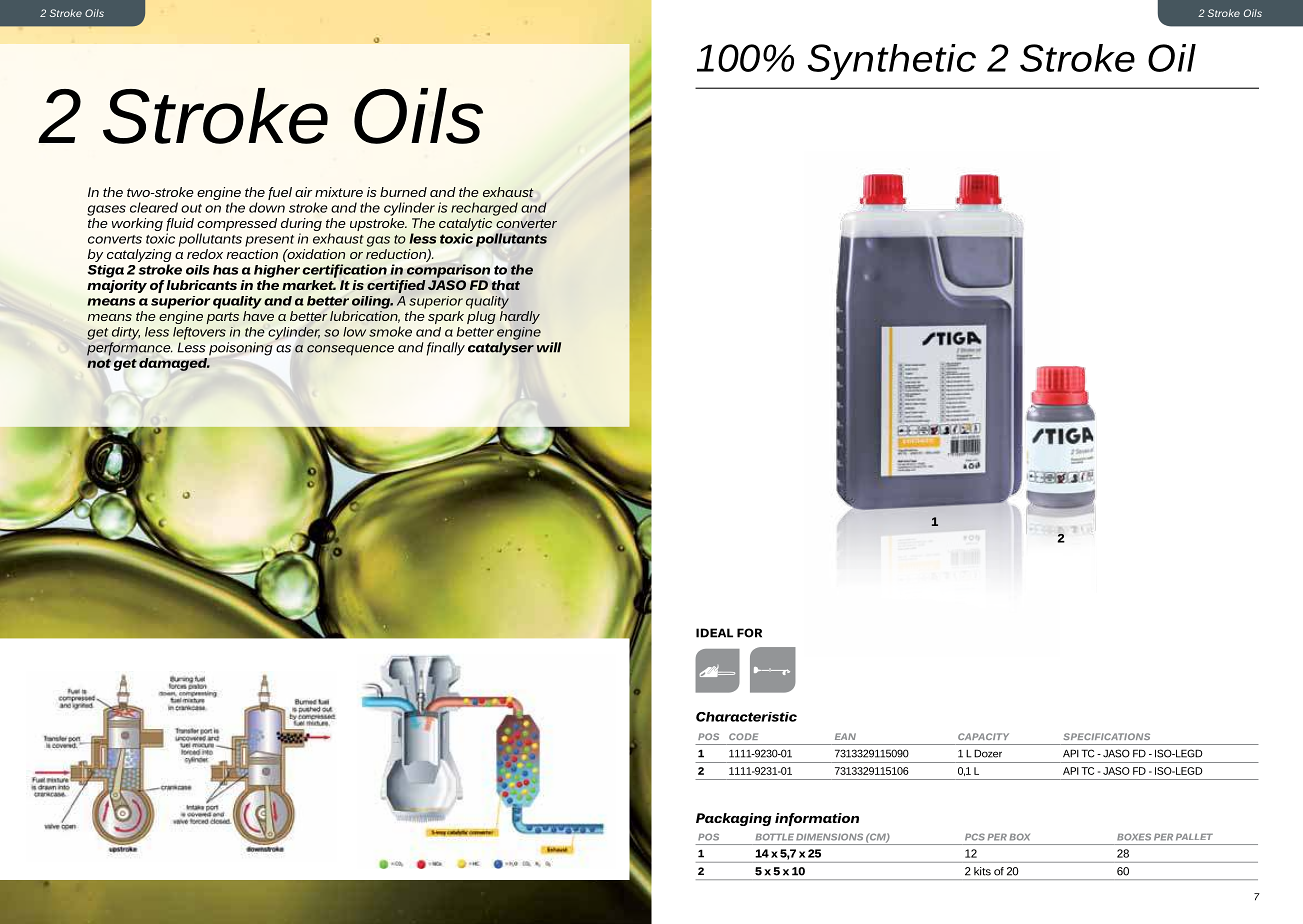  I want to click on hardly, so click(520, 317).
